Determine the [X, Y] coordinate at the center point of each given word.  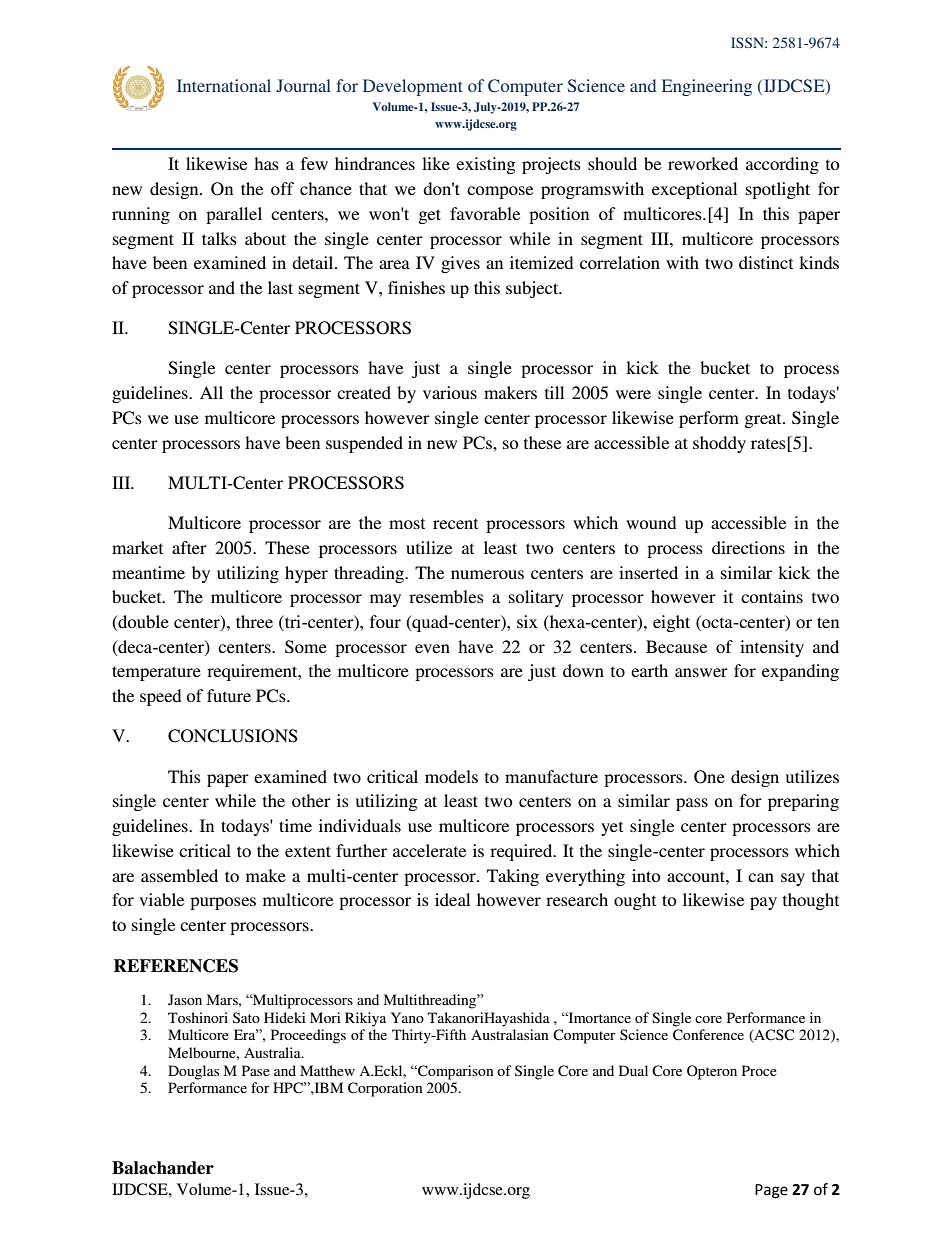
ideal [452, 899]
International [224, 85]
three [254, 621]
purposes [223, 903]
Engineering [707, 87]
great [764, 420]
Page [771, 1191]
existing [485, 165]
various [450, 392]
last [280, 287]
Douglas [193, 1072]
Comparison [455, 1072]
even [432, 648]
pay [763, 903]
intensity [772, 648]
